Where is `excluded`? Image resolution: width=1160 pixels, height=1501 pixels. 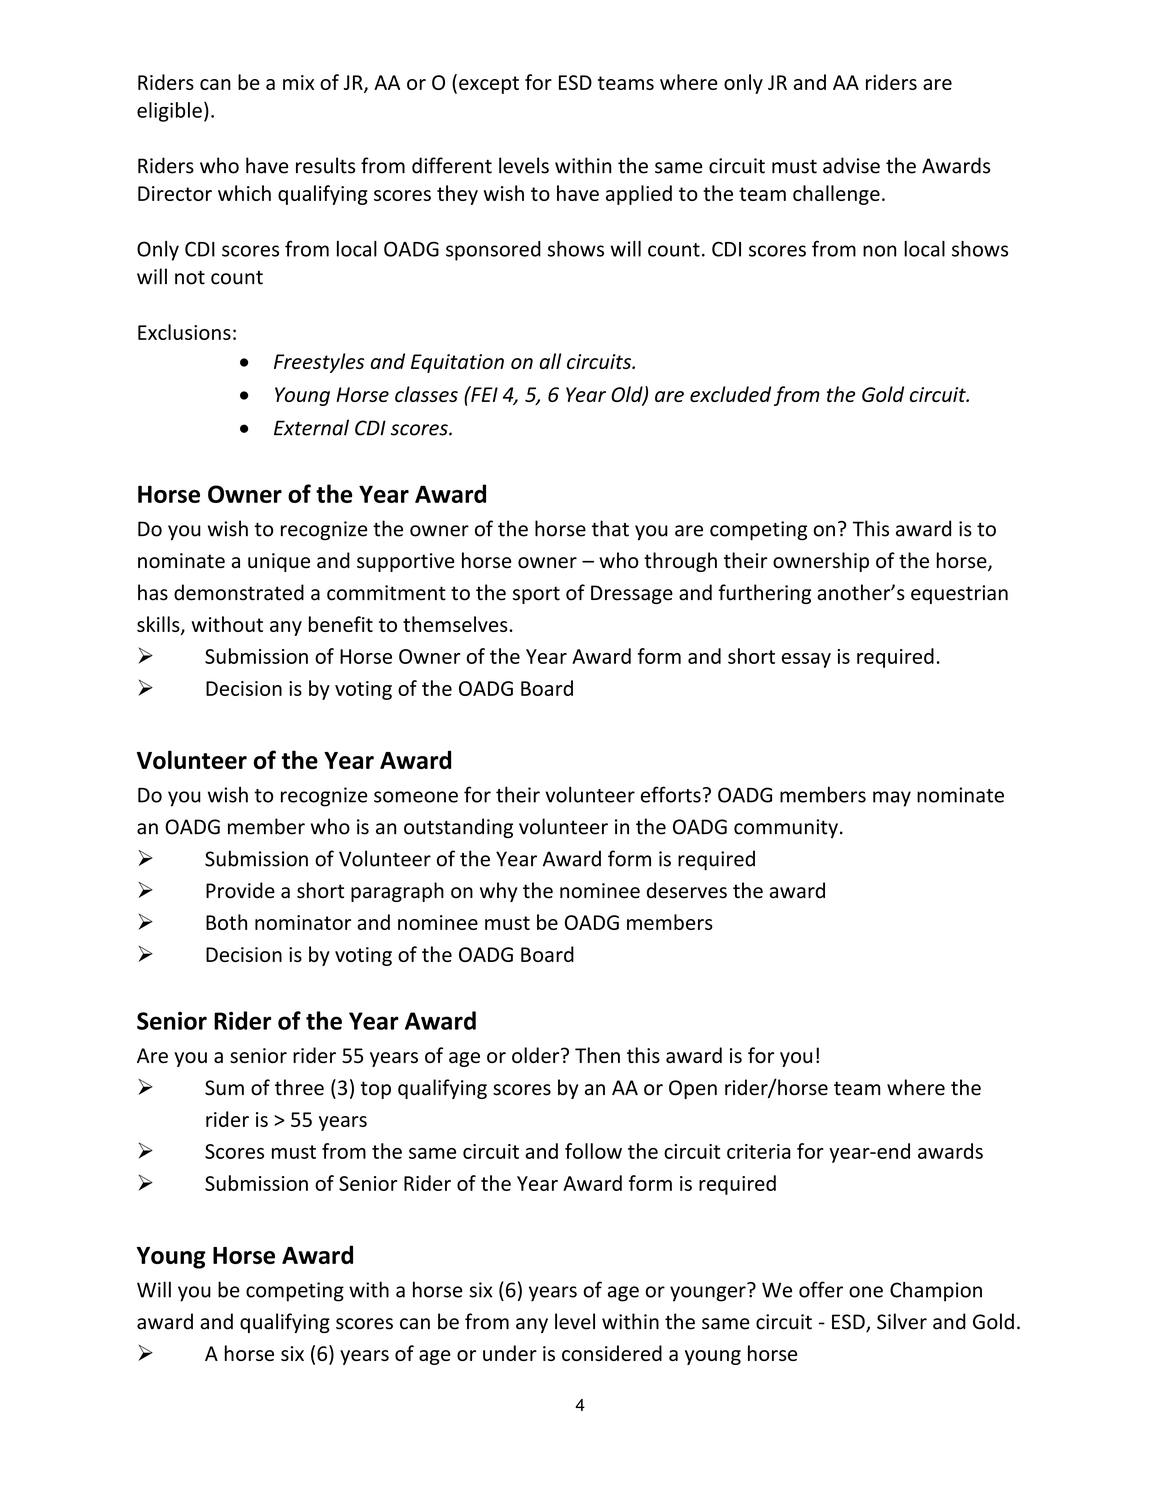
excluded is located at coordinates (730, 394).
